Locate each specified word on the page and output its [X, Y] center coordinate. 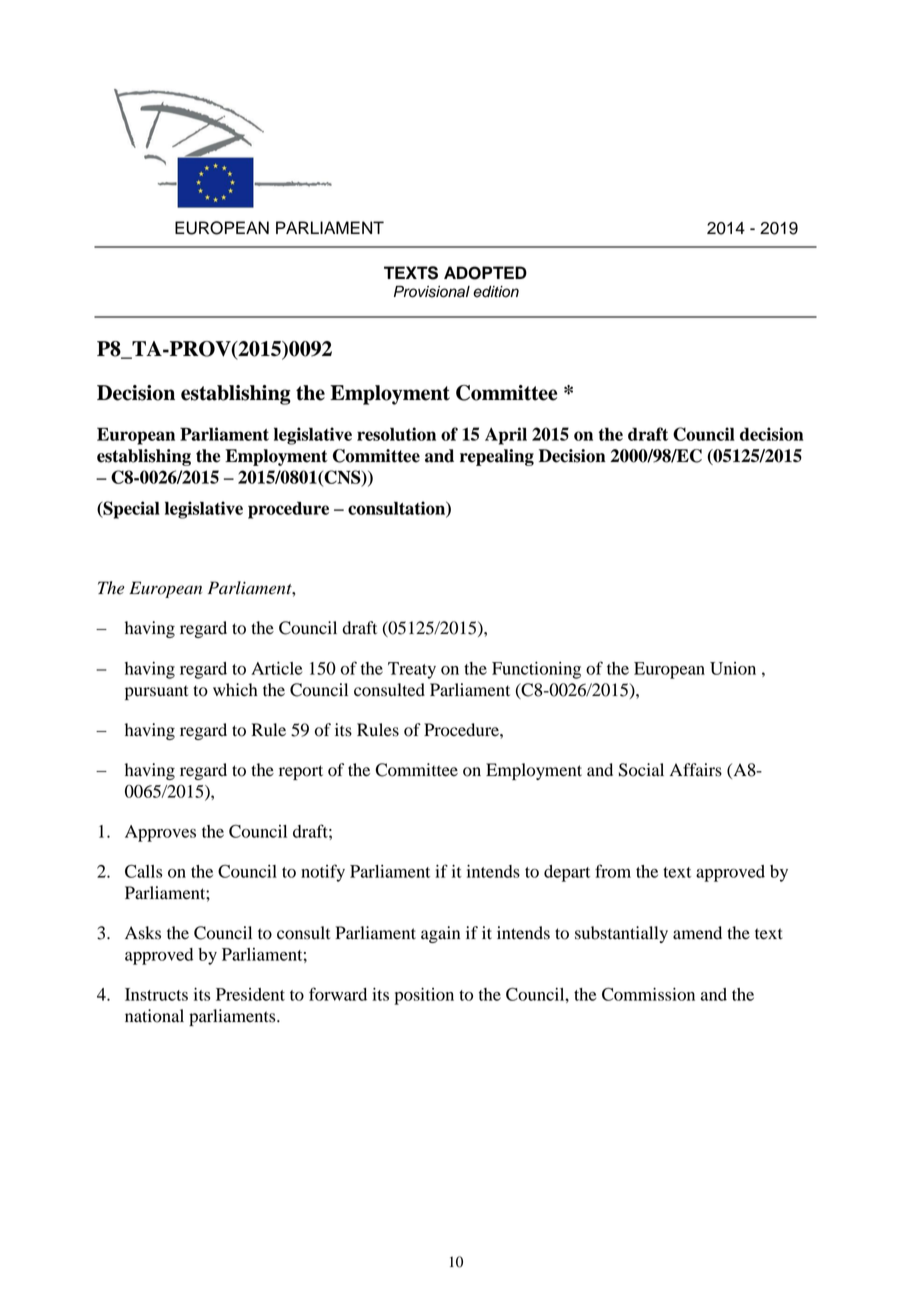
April [506, 436]
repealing [497, 457]
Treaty [412, 670]
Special [130, 510]
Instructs [156, 994]
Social [641, 770]
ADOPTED [485, 273]
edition [496, 292]
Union [733, 668]
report [301, 772]
